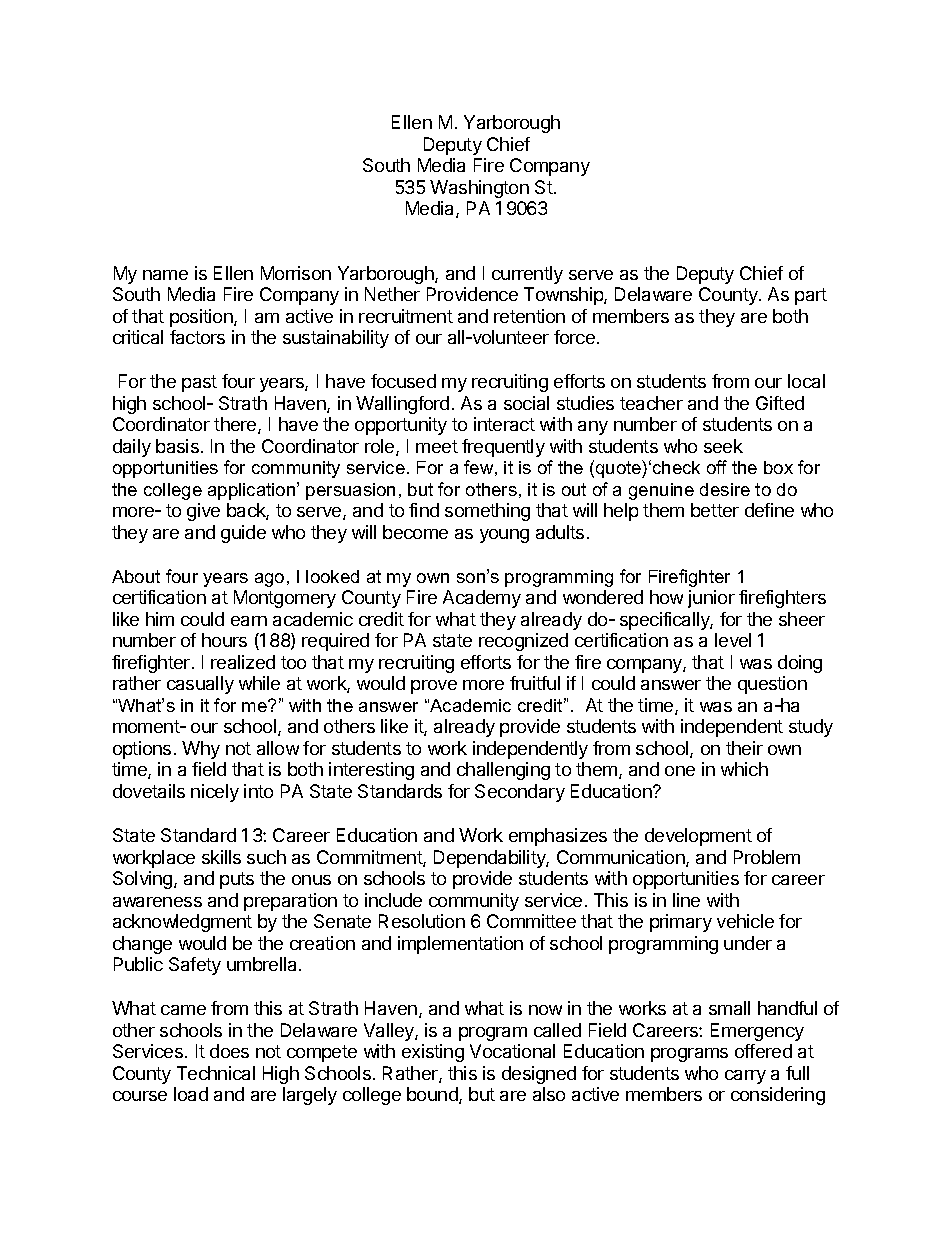 This page has height=1233, width=952. What do you see at coordinates (433, 1053) in the page?
I see `existing` at bounding box center [433, 1053].
